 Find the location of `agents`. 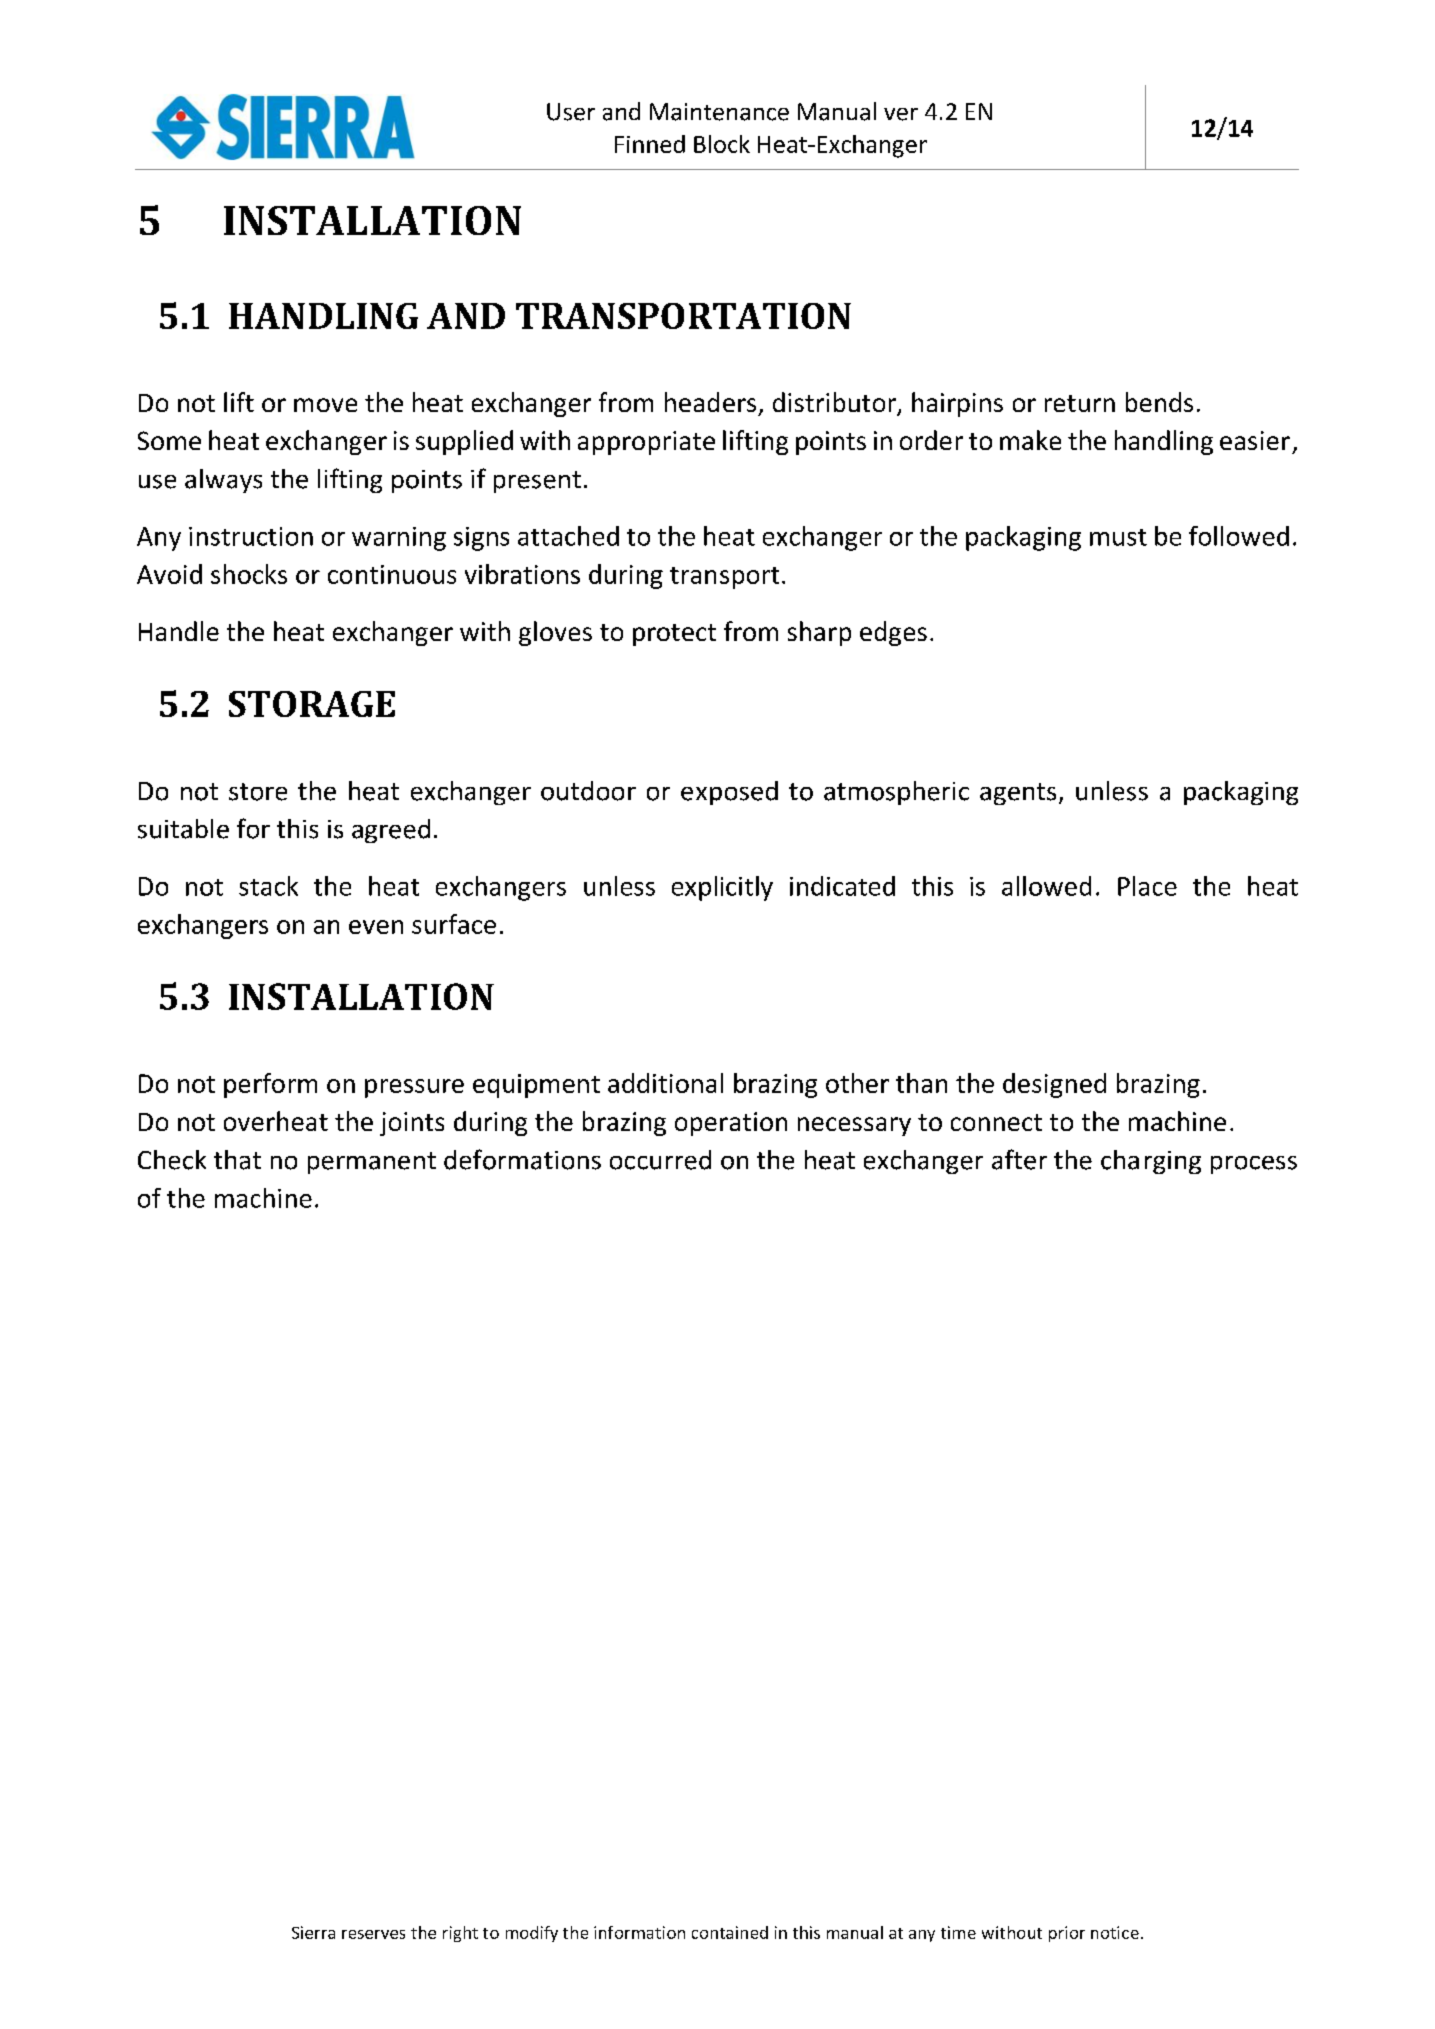

agents is located at coordinates (1018, 794).
